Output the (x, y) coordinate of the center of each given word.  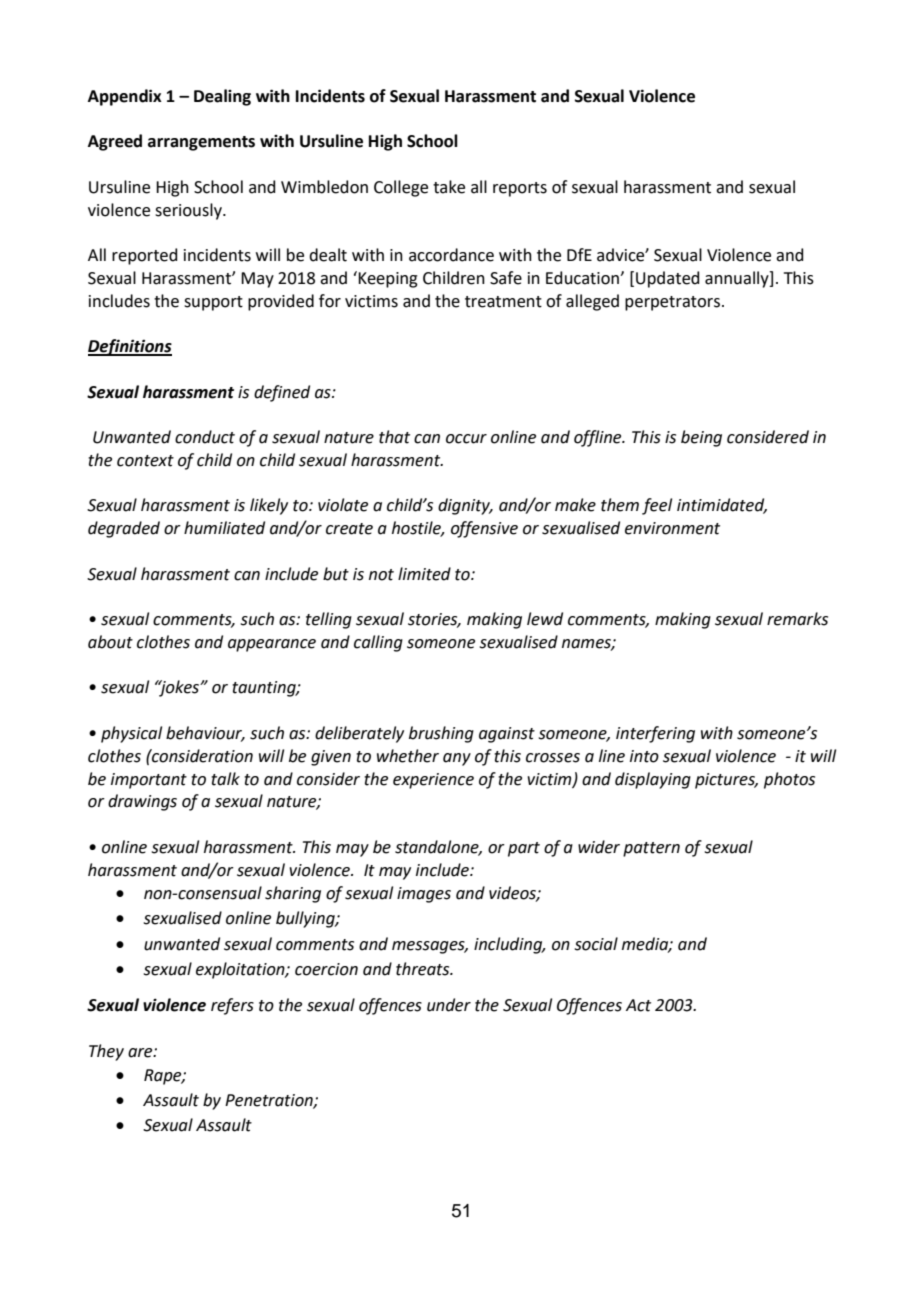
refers (232, 1006)
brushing (441, 734)
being (701, 438)
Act (638, 1005)
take (449, 187)
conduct (205, 437)
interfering (655, 734)
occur (466, 439)
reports (520, 189)
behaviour (205, 734)
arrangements (201, 143)
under (449, 1005)
